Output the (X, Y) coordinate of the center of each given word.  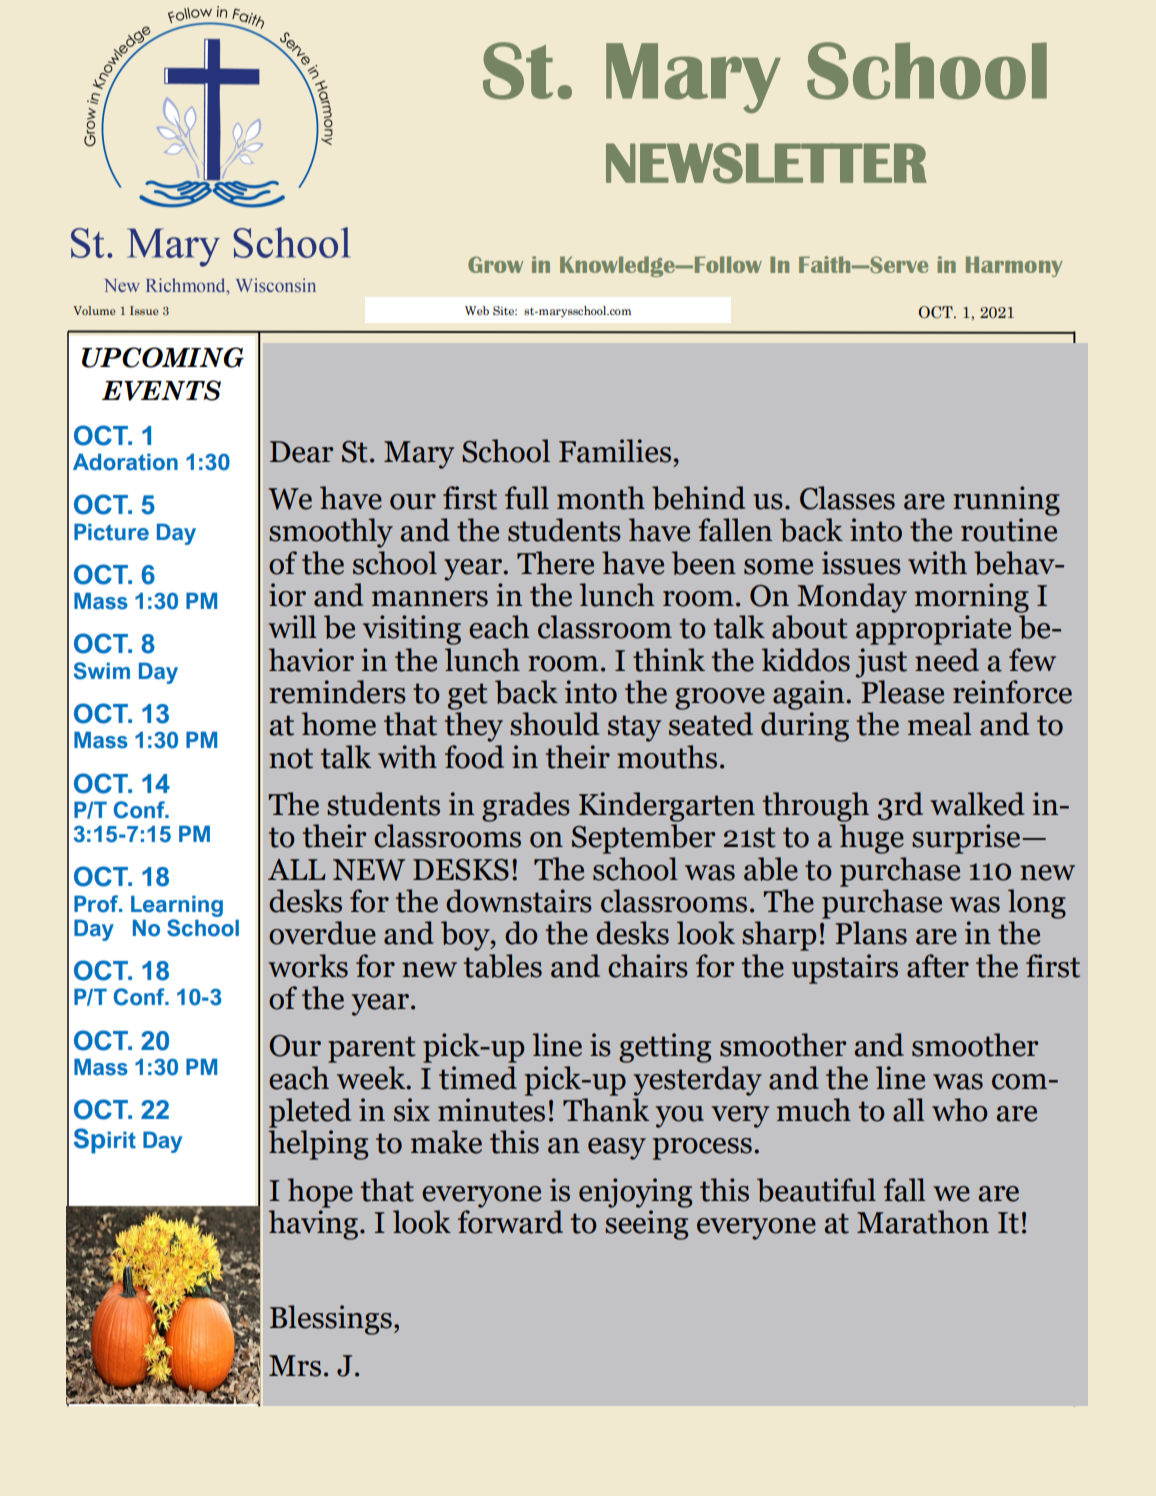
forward (510, 1222)
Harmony (1014, 266)
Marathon (923, 1222)
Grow (495, 264)
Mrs (295, 1366)
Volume (94, 310)
